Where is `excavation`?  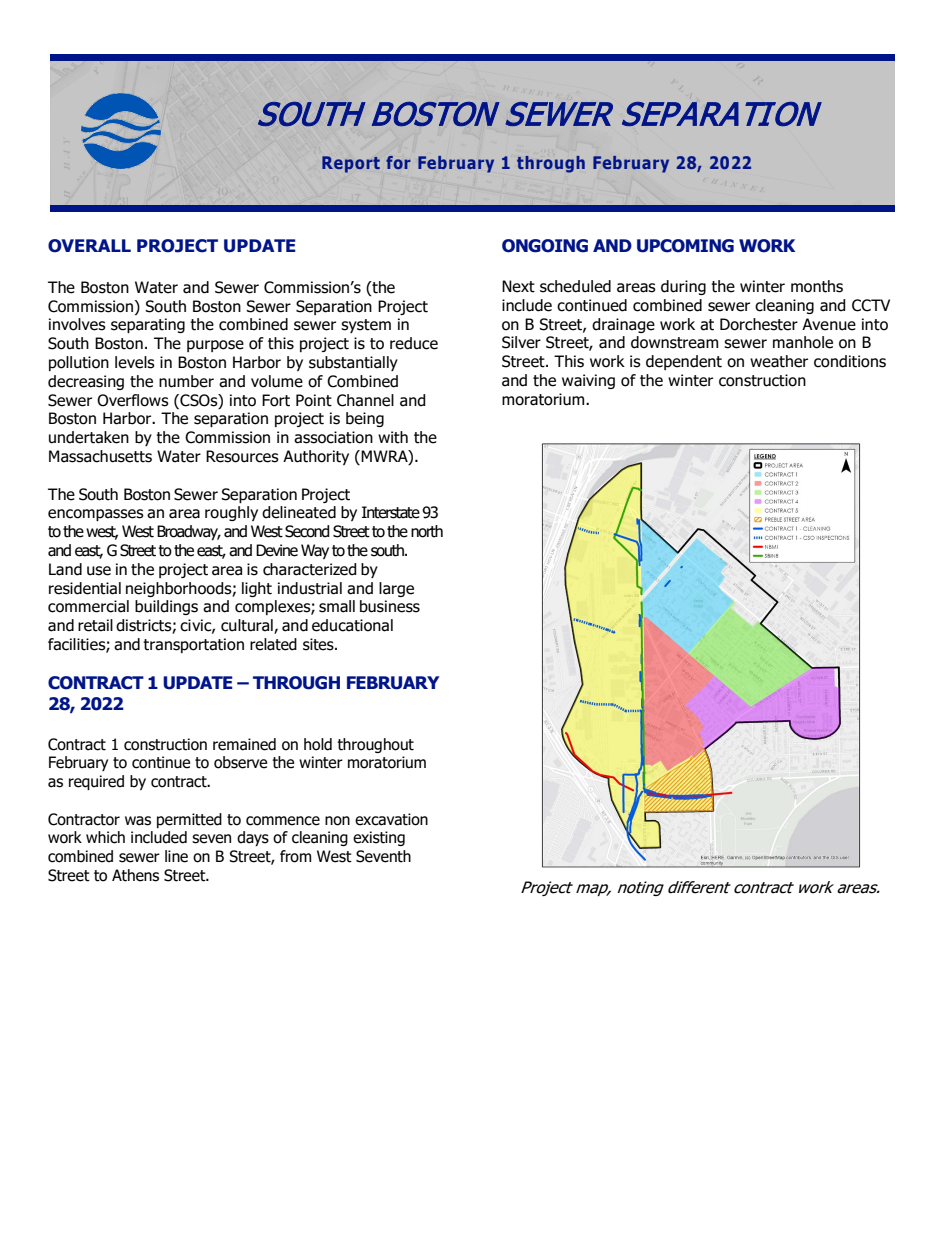
excavation is located at coordinates (391, 819).
